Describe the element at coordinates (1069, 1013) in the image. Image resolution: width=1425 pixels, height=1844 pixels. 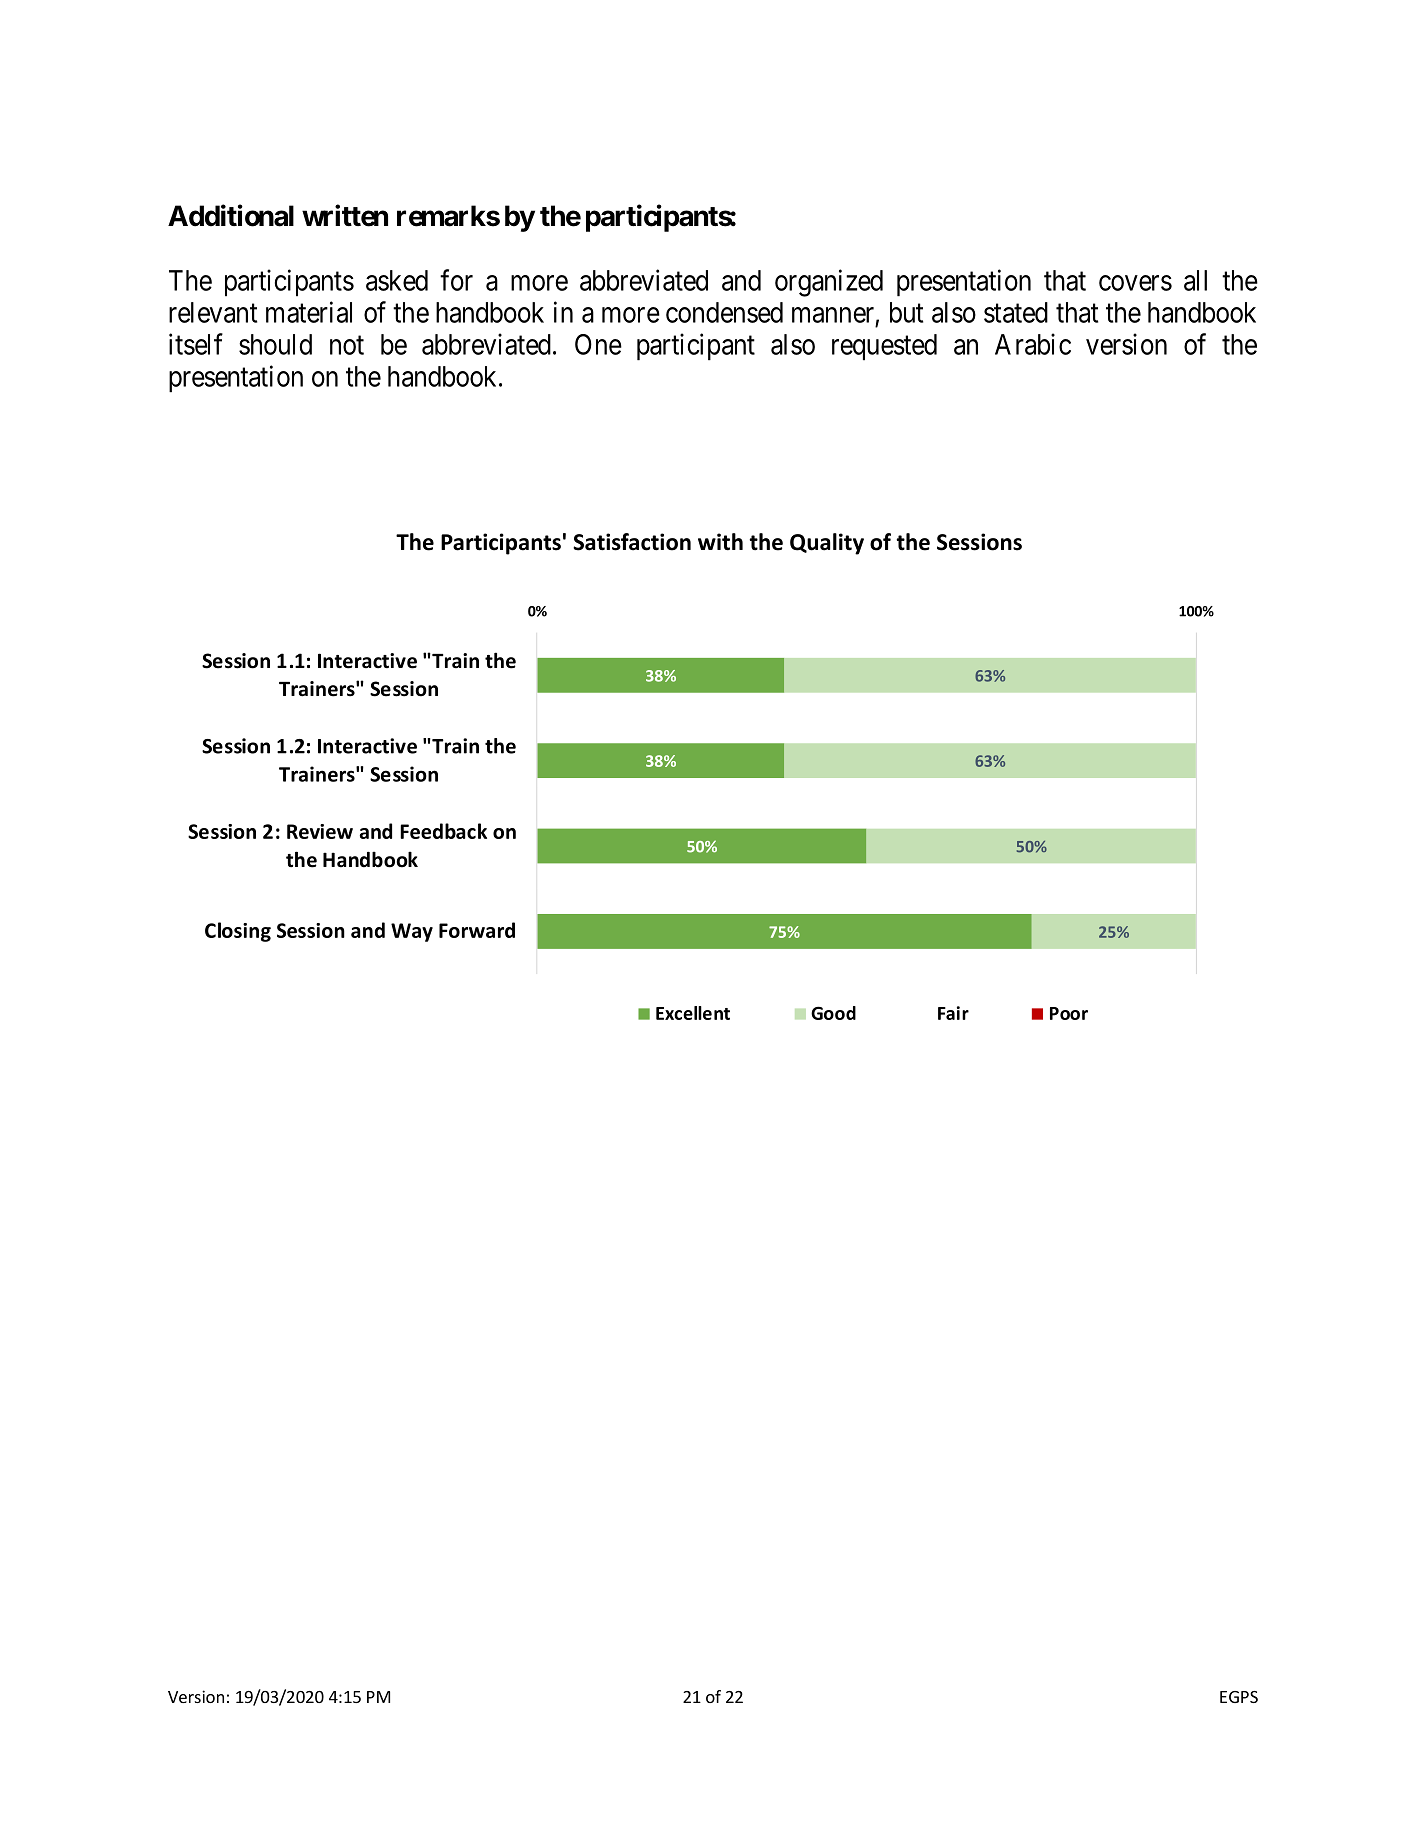
I see `Poor` at that location.
